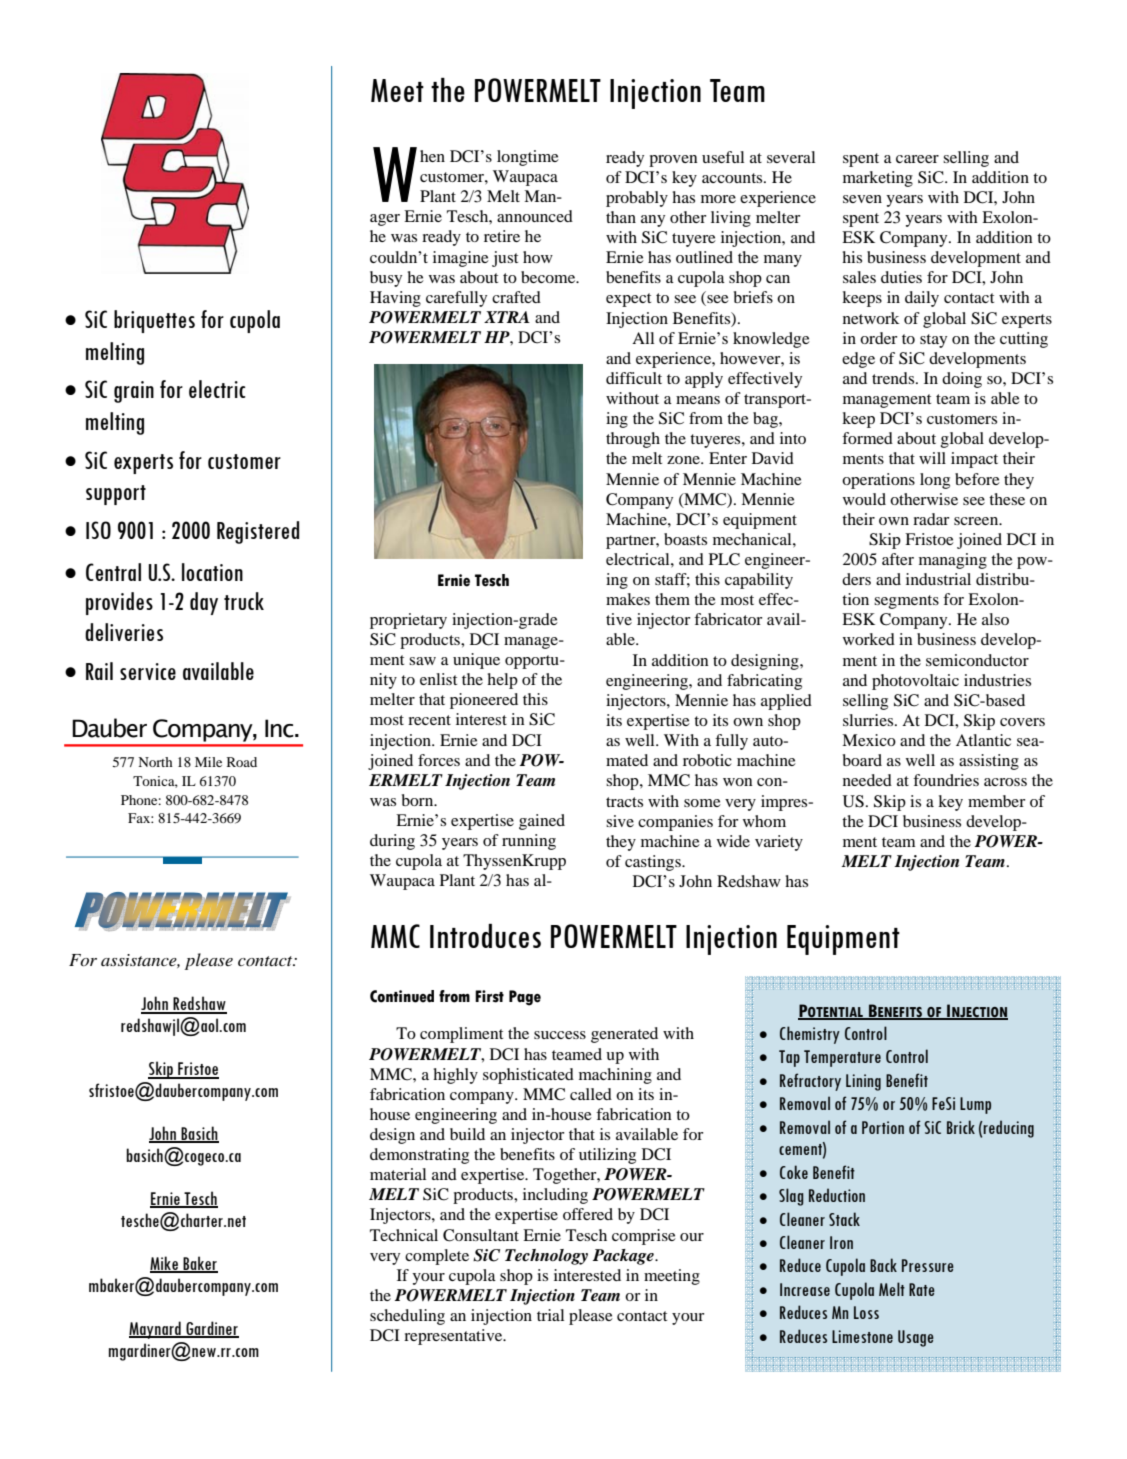  What do you see at coordinates (156, 1330) in the screenshot?
I see `Maynard` at bounding box center [156, 1330].
